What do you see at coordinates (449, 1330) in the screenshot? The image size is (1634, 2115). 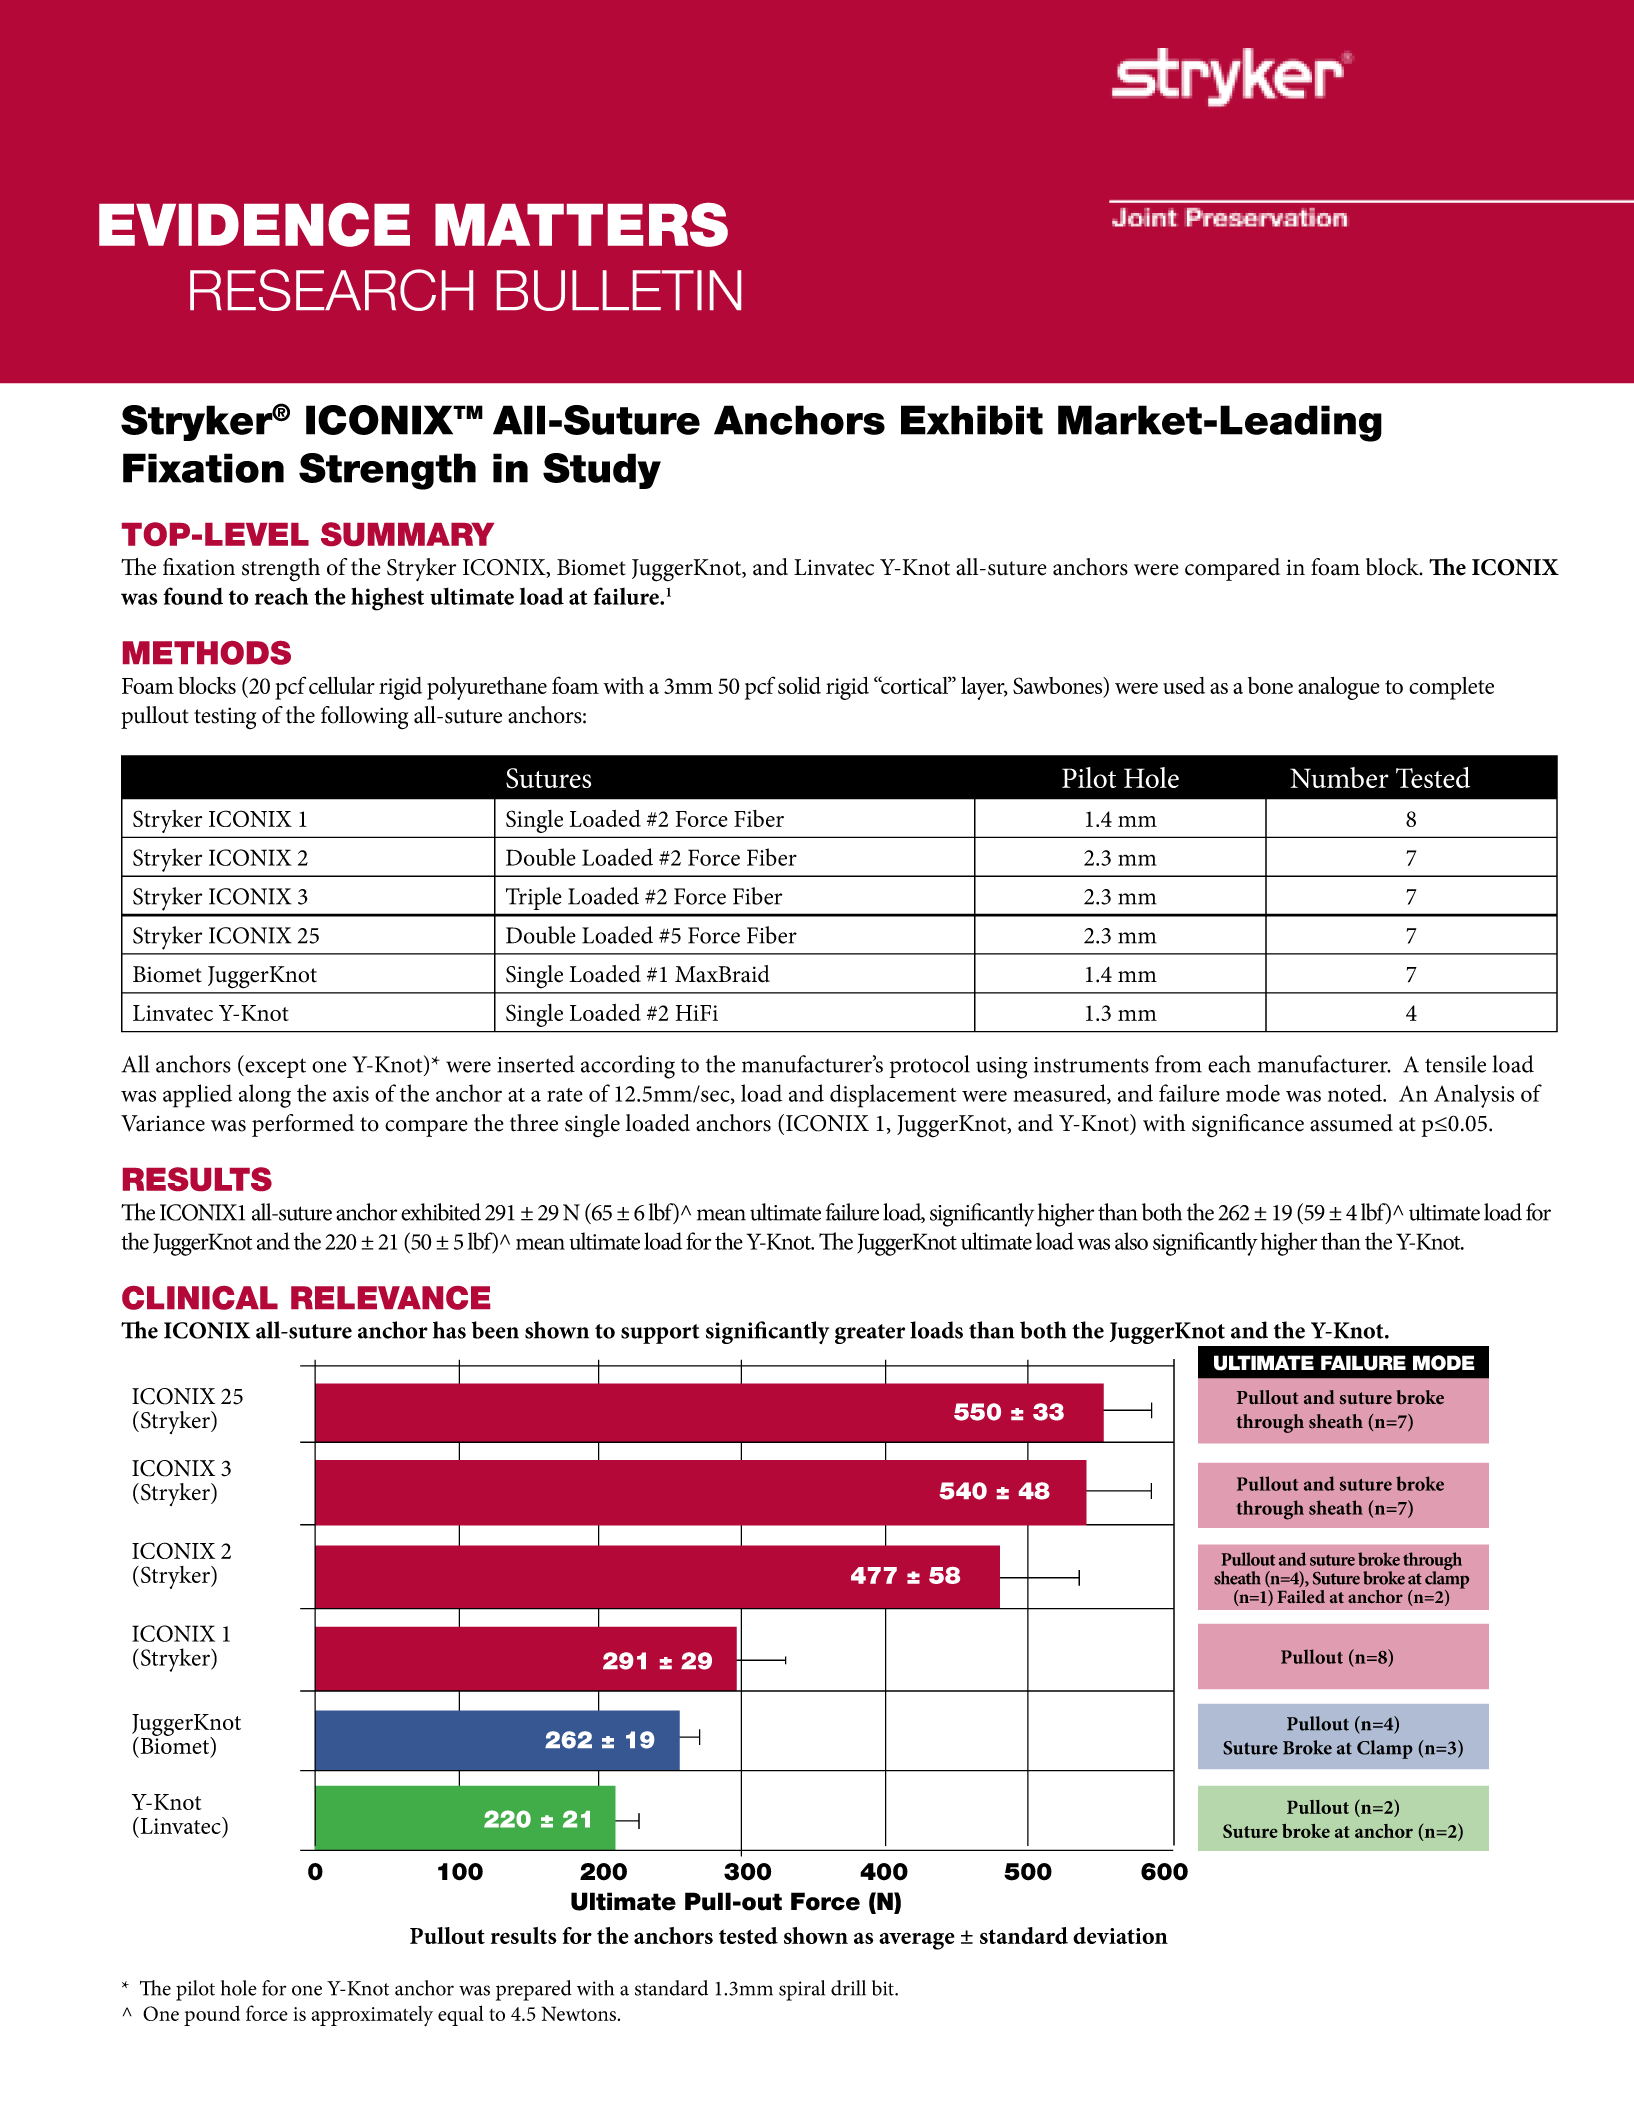 I see `has` at bounding box center [449, 1330].
